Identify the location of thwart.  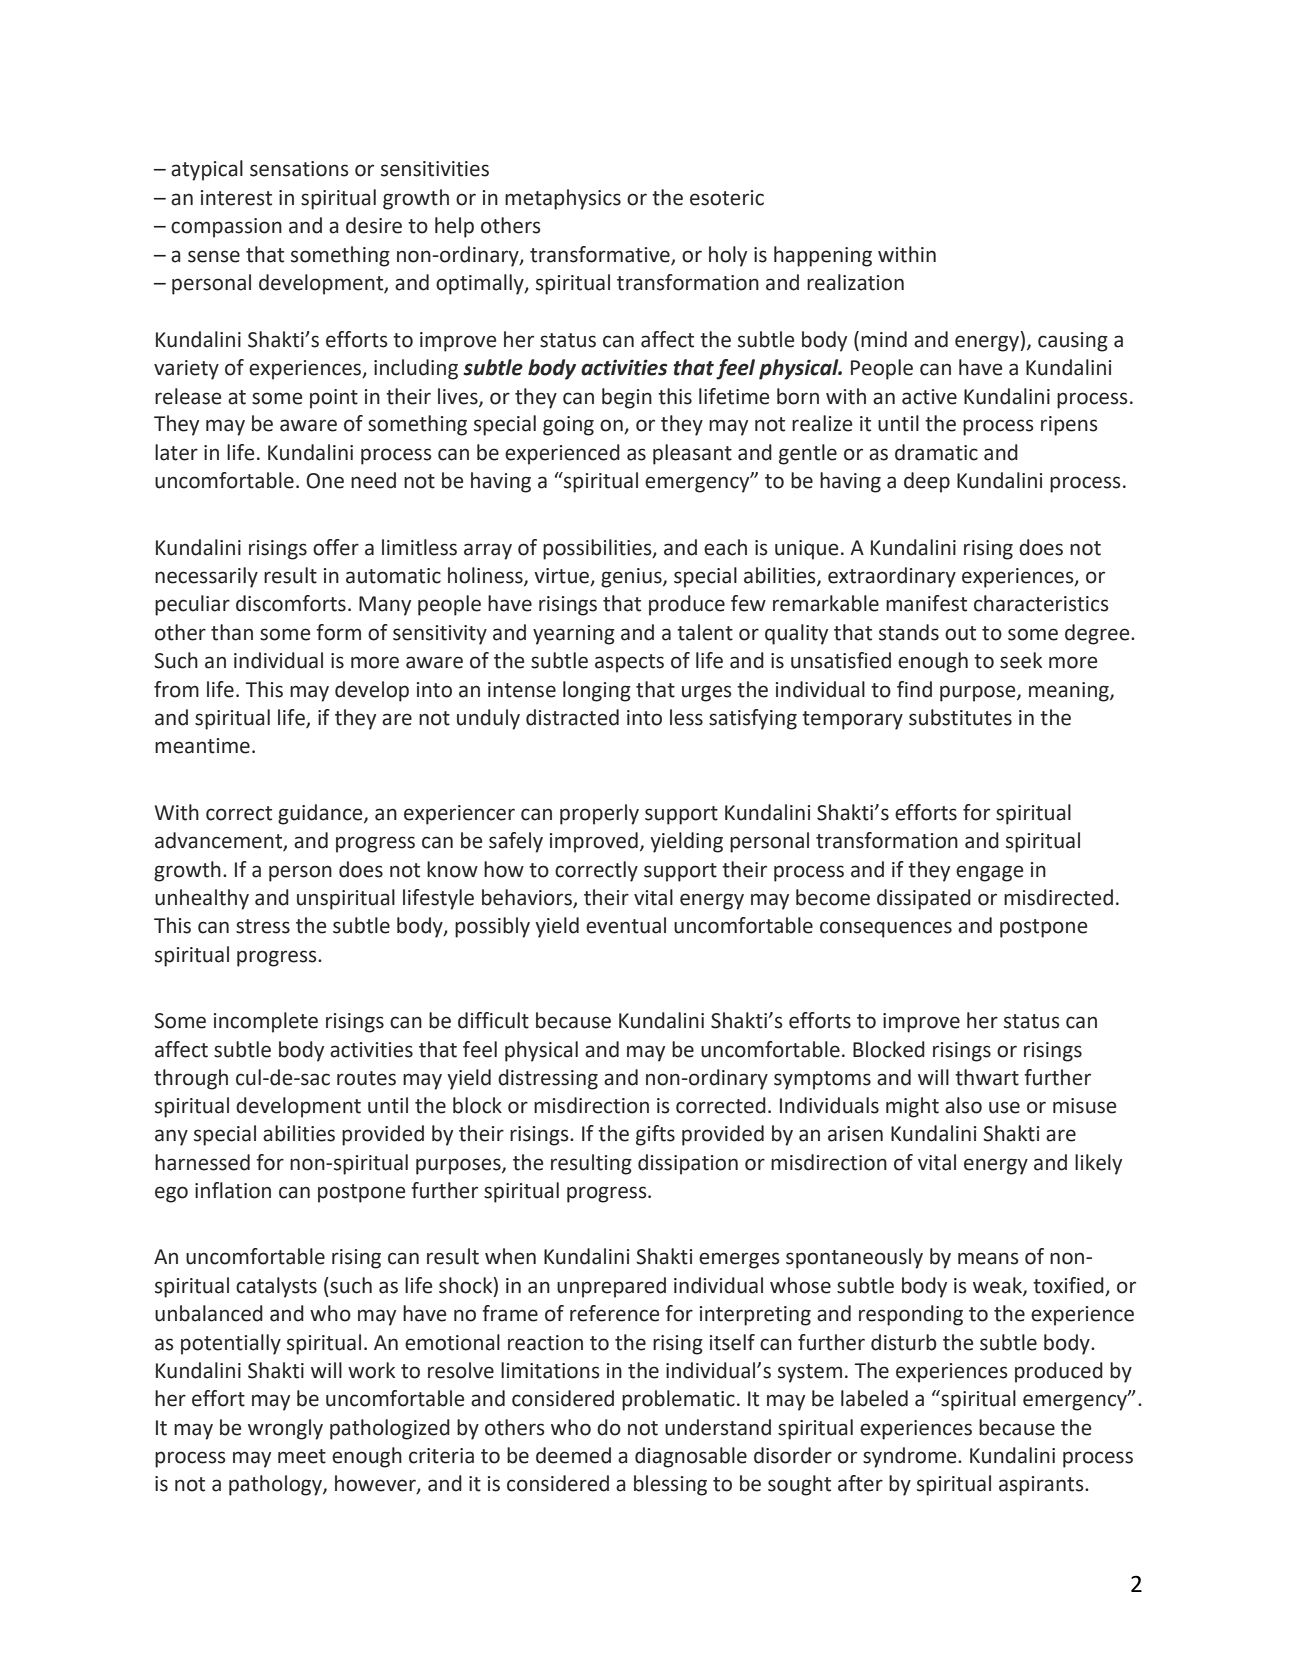
(987, 1077).
